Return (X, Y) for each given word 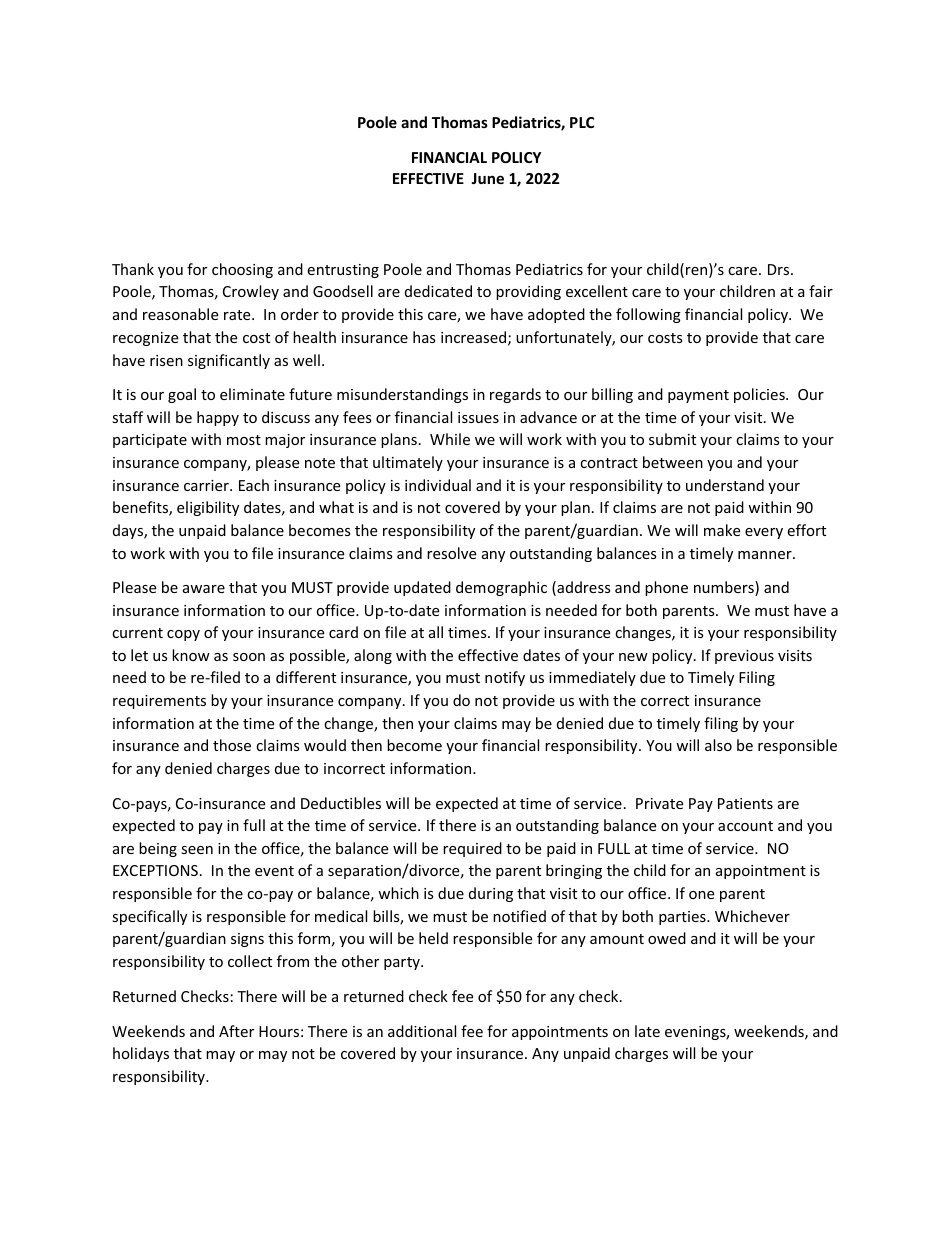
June (487, 178)
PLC (582, 122)
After (236, 1031)
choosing (242, 270)
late (647, 1031)
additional (422, 1031)
